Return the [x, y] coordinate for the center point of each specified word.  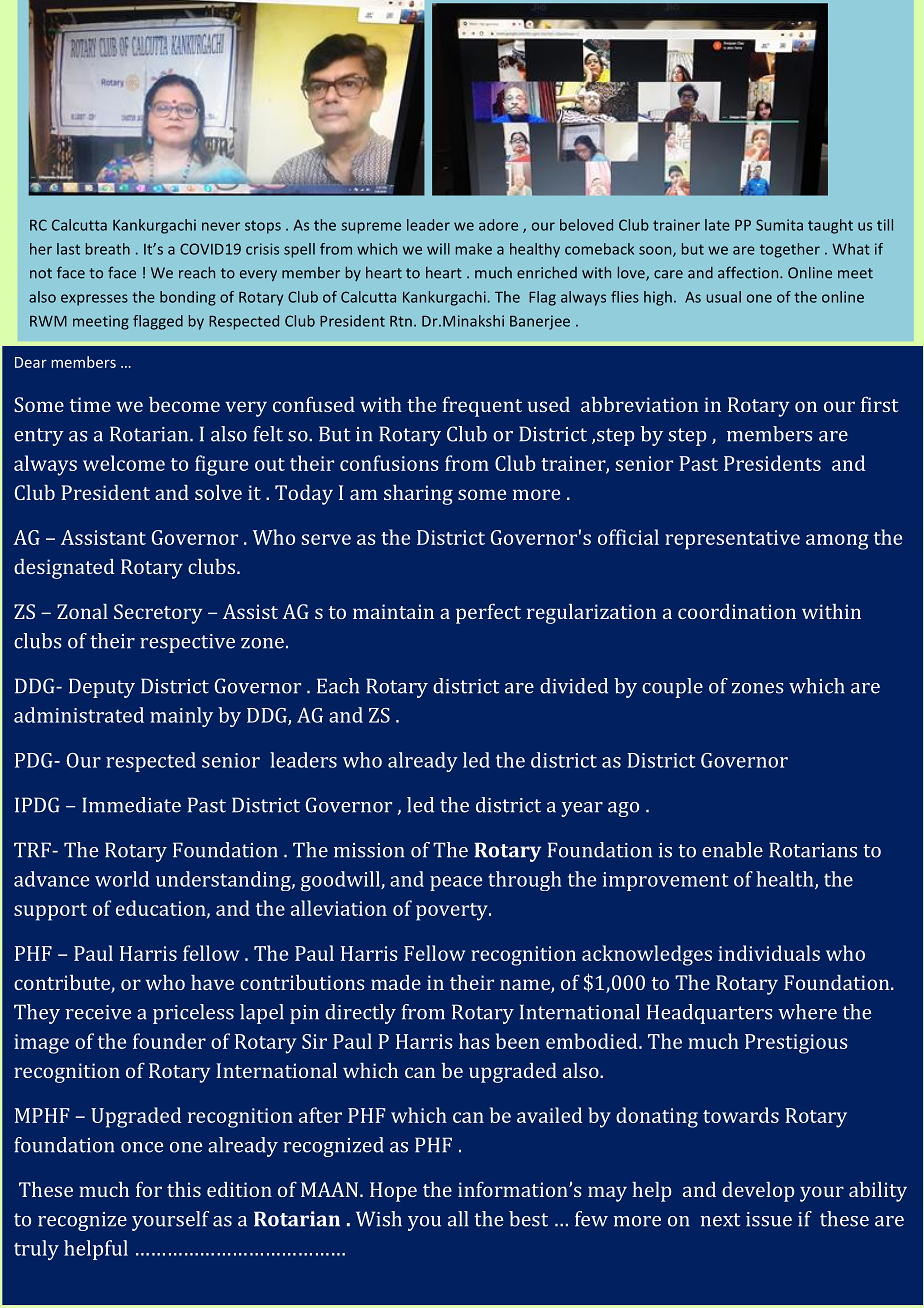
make [474, 249]
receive [98, 1012]
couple [672, 688]
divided [574, 686]
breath [108, 249]
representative [732, 540]
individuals [769, 953]
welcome [124, 463]
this [184, 1189]
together [790, 250]
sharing [418, 494]
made [396, 982]
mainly [181, 717]
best [528, 1219]
